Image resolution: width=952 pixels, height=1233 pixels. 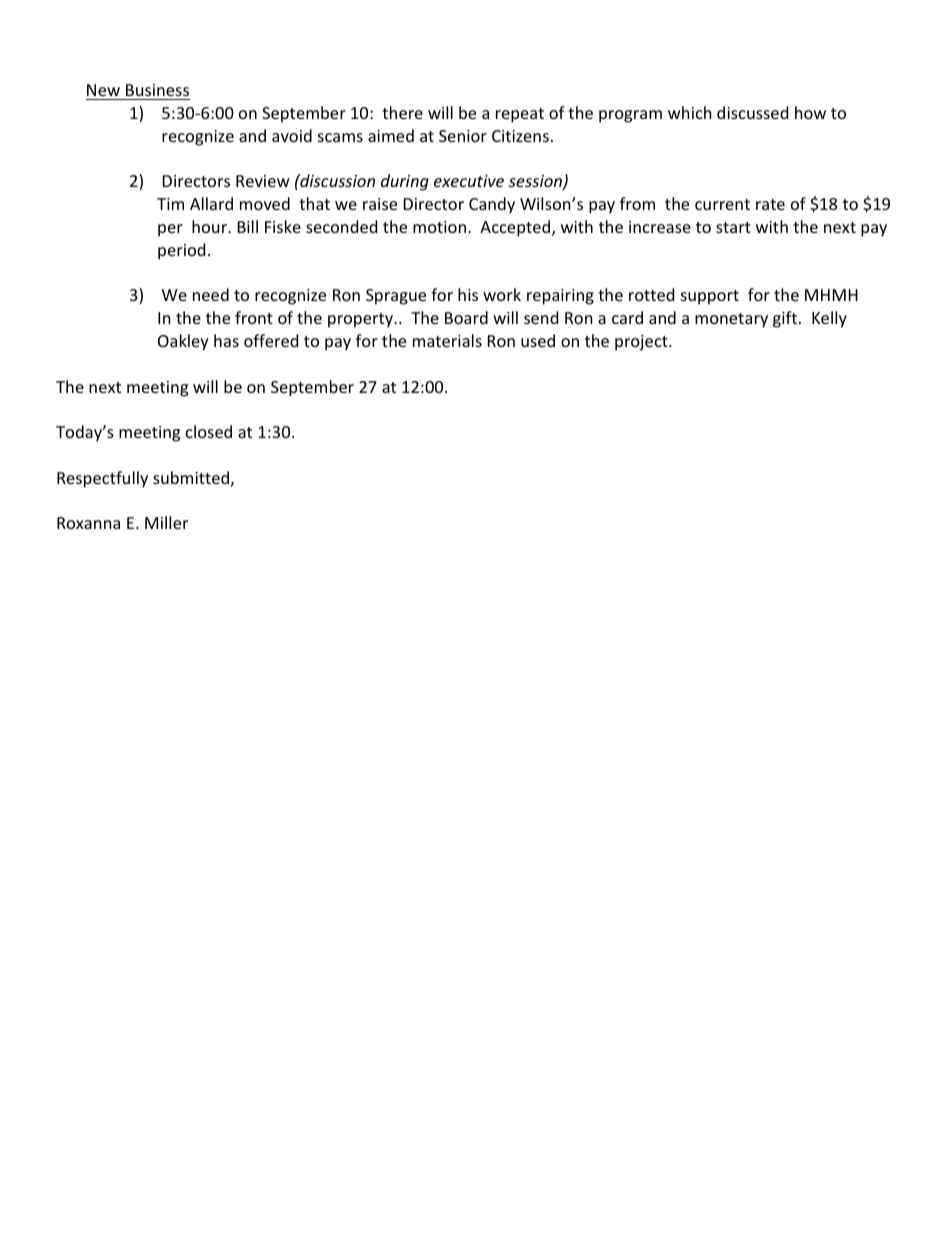 What do you see at coordinates (447, 340) in the image?
I see `materials` at bounding box center [447, 340].
